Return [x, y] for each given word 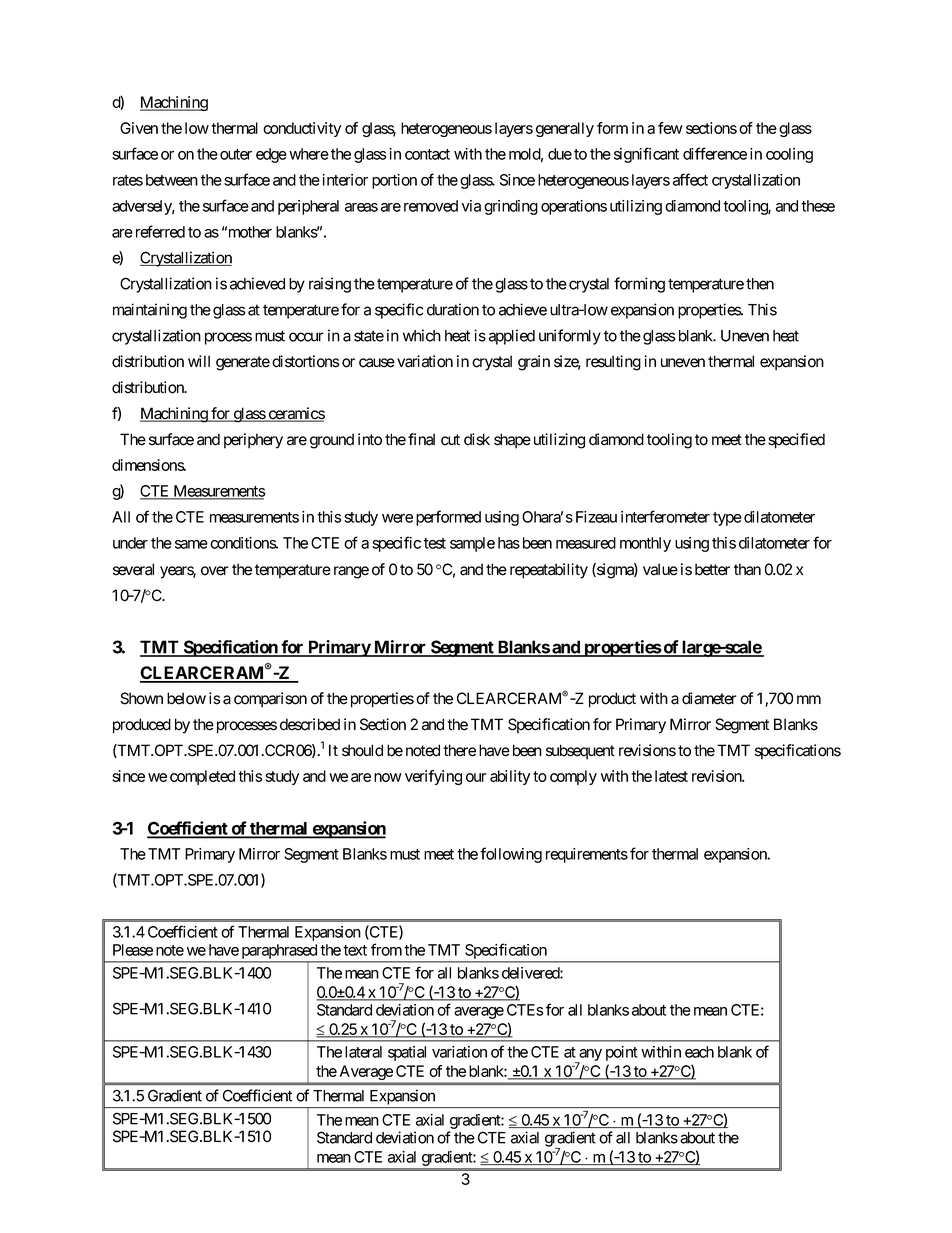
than [747, 569]
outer [236, 154]
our [476, 777]
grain [534, 363]
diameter [709, 698]
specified [796, 441]
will [199, 361]
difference [715, 153]
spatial [407, 1053]
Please [133, 950]
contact [427, 154]
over [215, 571]
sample [472, 544]
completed [202, 777]
